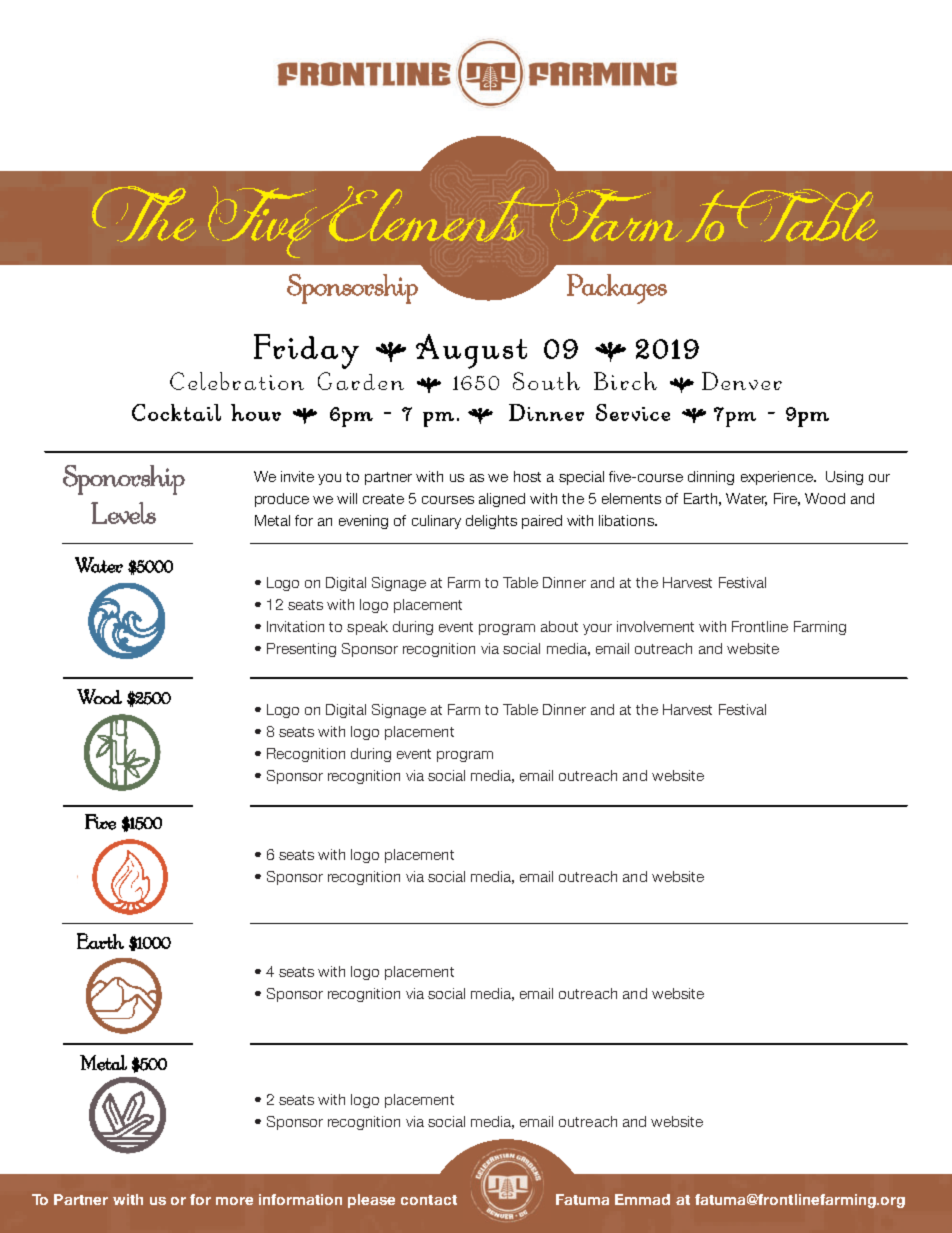  What do you see at coordinates (234, 1201) in the screenshot?
I see `more` at bounding box center [234, 1201].
